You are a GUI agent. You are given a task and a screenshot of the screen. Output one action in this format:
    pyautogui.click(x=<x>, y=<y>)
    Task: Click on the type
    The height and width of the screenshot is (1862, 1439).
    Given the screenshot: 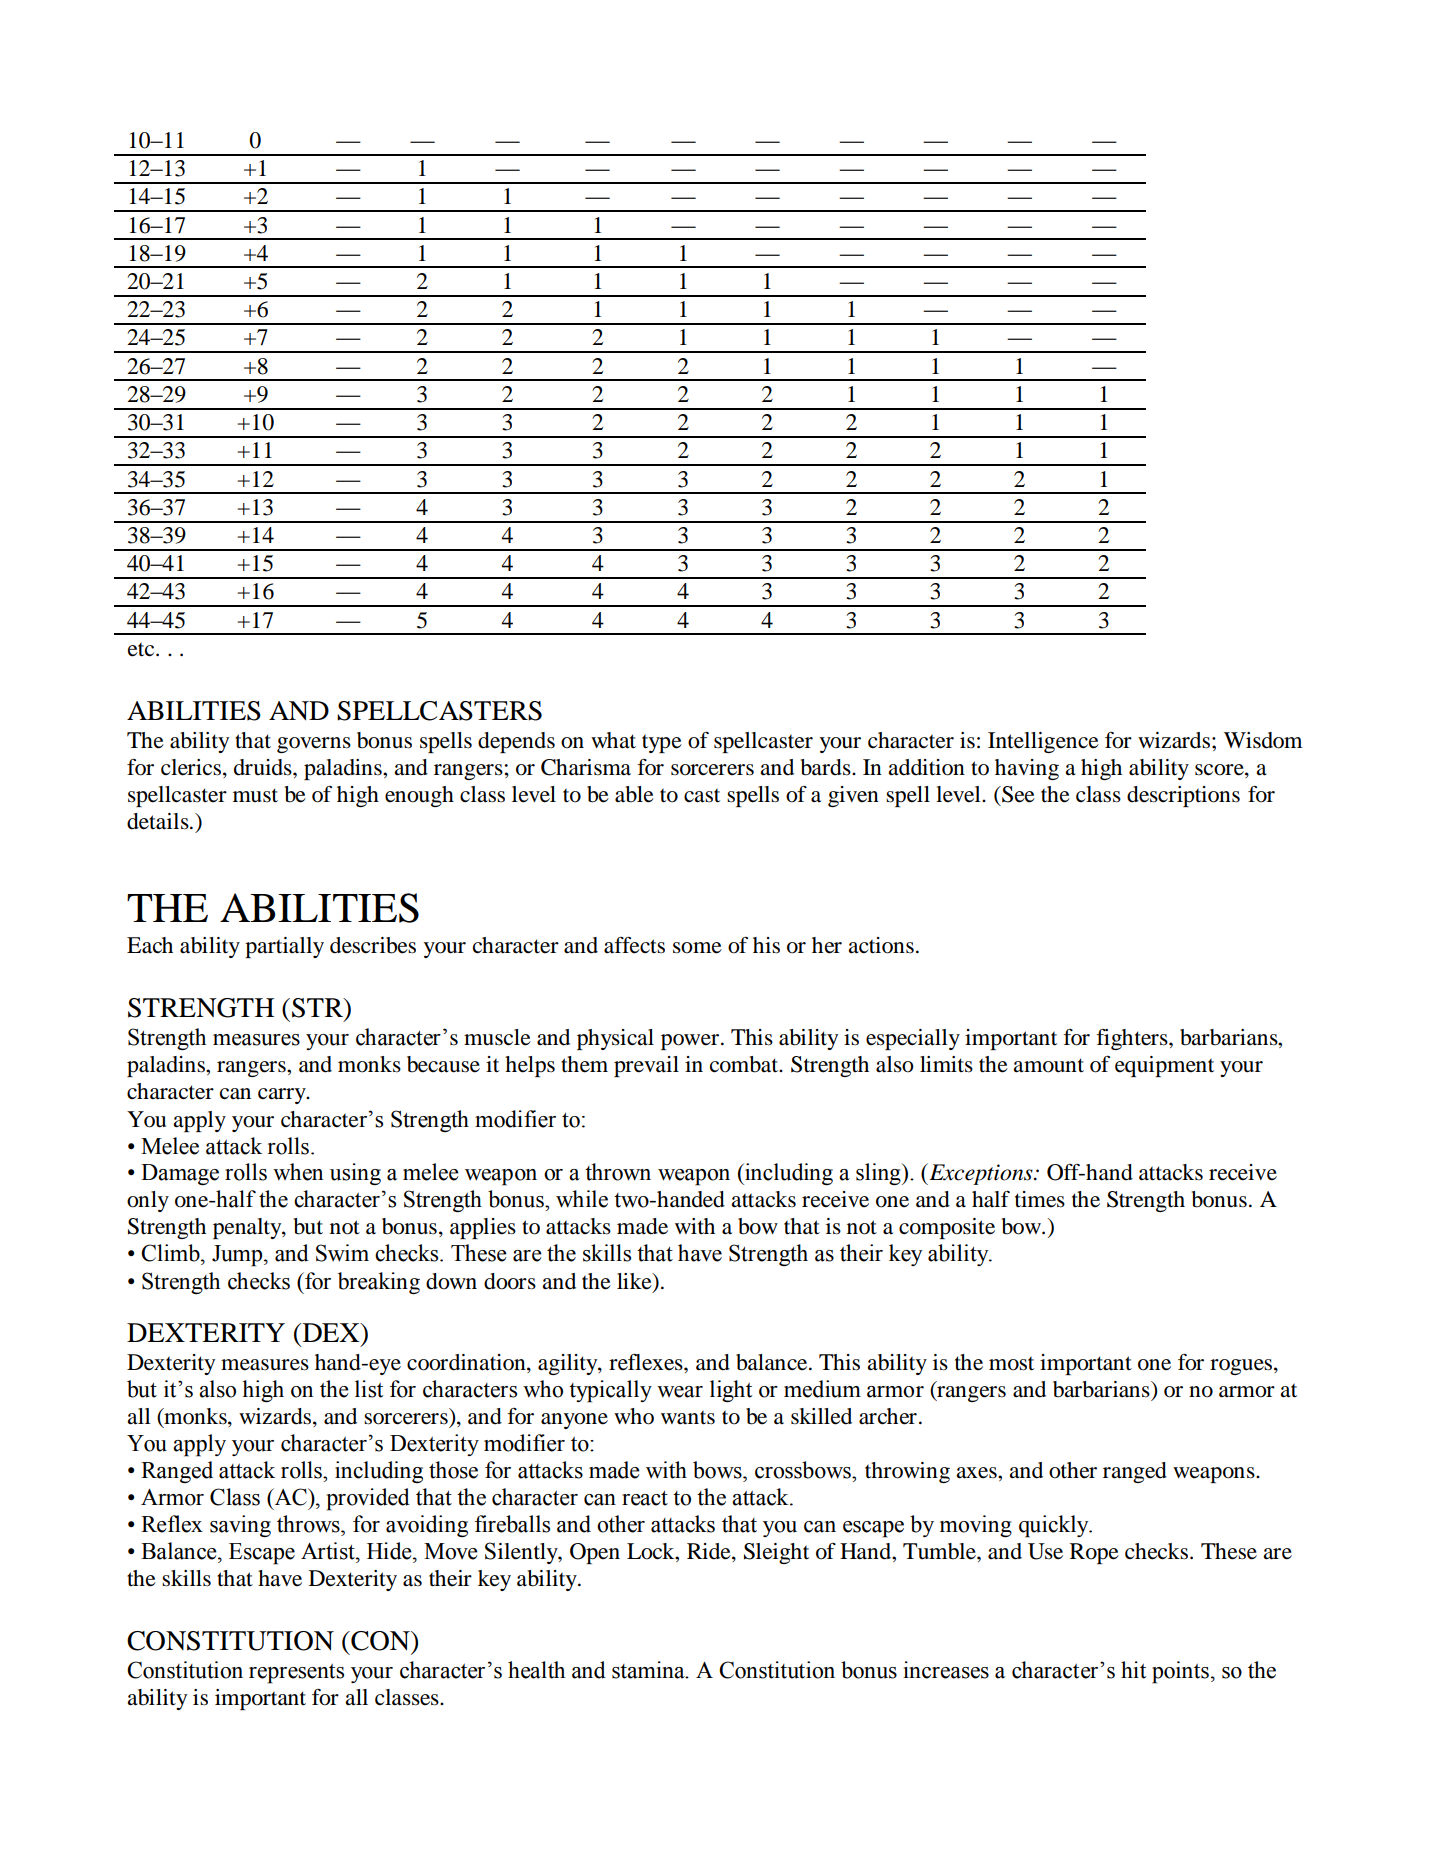 What is the action you would take?
    pyautogui.click(x=662, y=744)
